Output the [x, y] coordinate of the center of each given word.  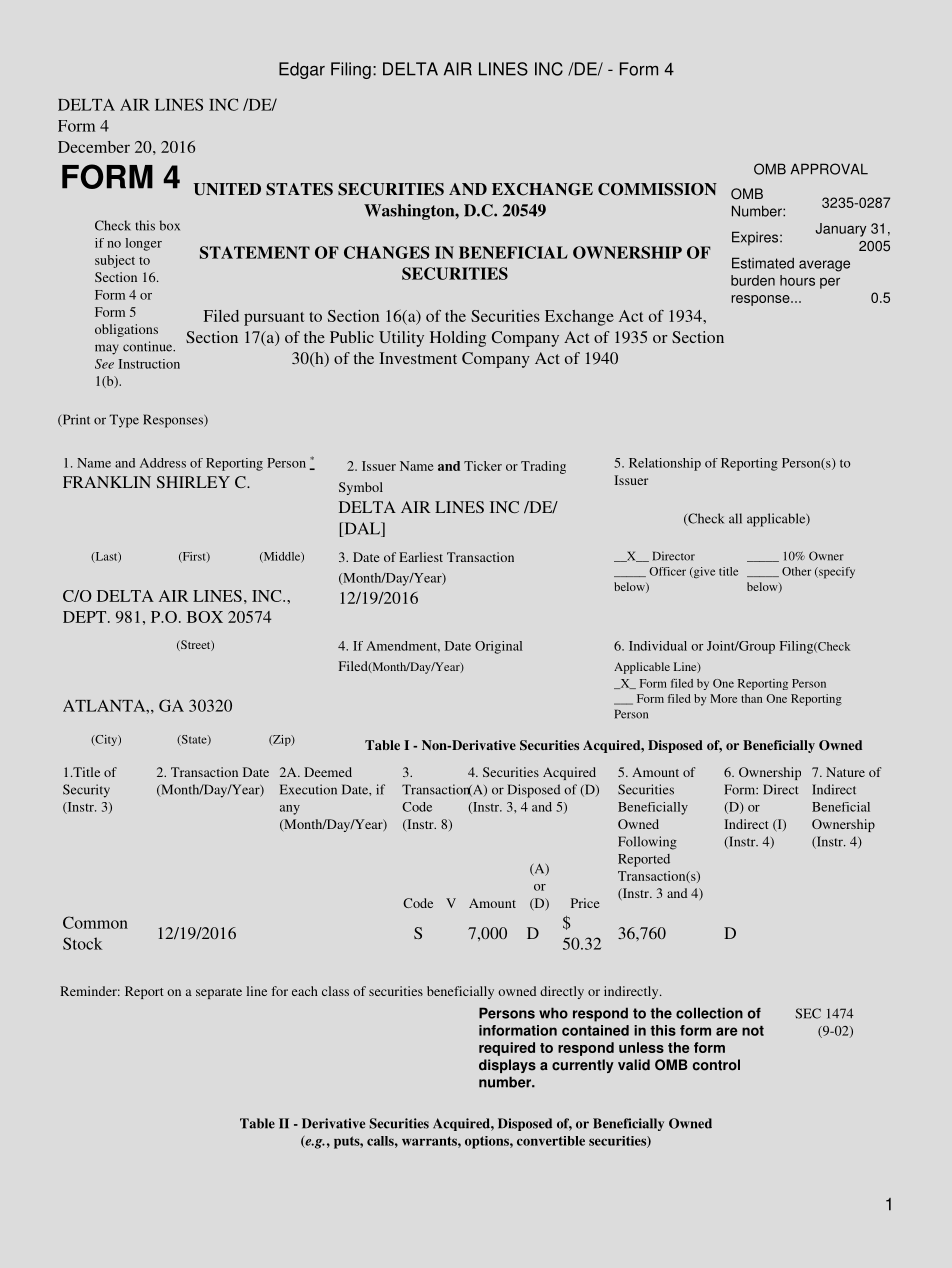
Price [585, 903]
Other [796, 571]
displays [507, 1066]
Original [498, 647]
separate [219, 993]
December [94, 147]
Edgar [302, 70]
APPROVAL [829, 169]
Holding [458, 339]
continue [149, 346]
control [716, 1065]
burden [753, 280]
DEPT [86, 617]
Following [647, 843]
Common [95, 922]
